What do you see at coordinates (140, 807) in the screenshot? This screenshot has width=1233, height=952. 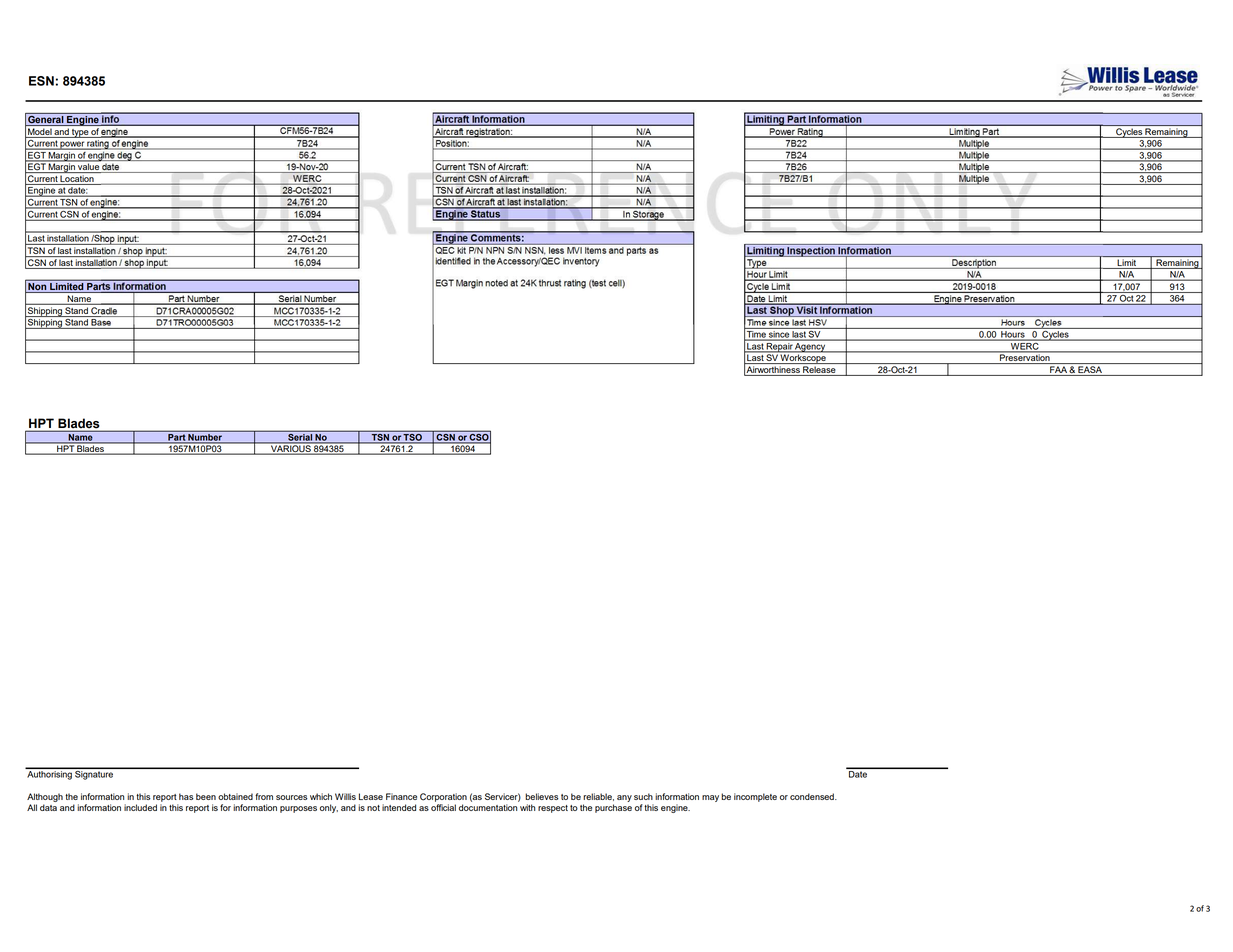 I see `included` at bounding box center [140, 807].
